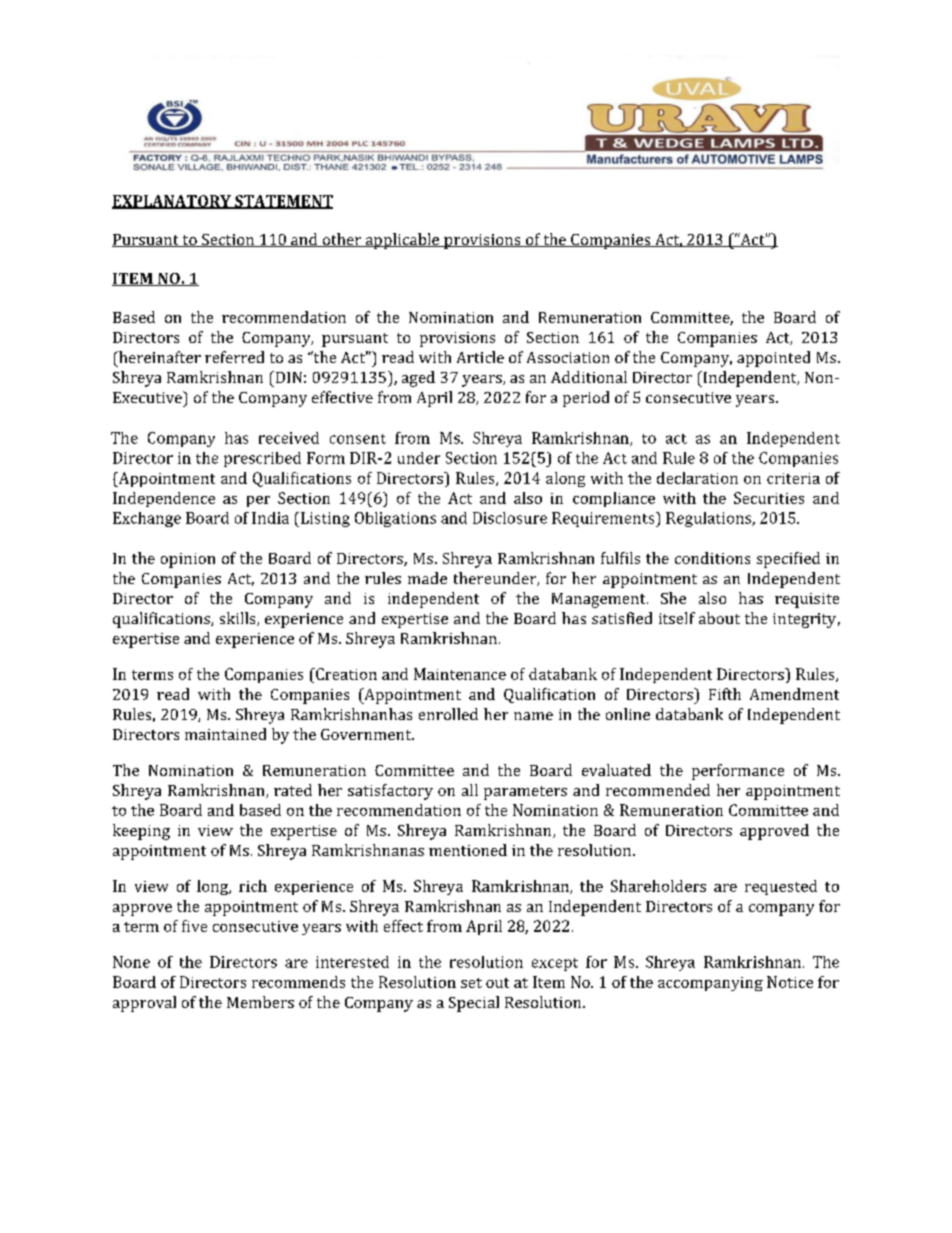 The height and width of the document is (1233, 952). I want to click on Additional, so click(589, 377).
